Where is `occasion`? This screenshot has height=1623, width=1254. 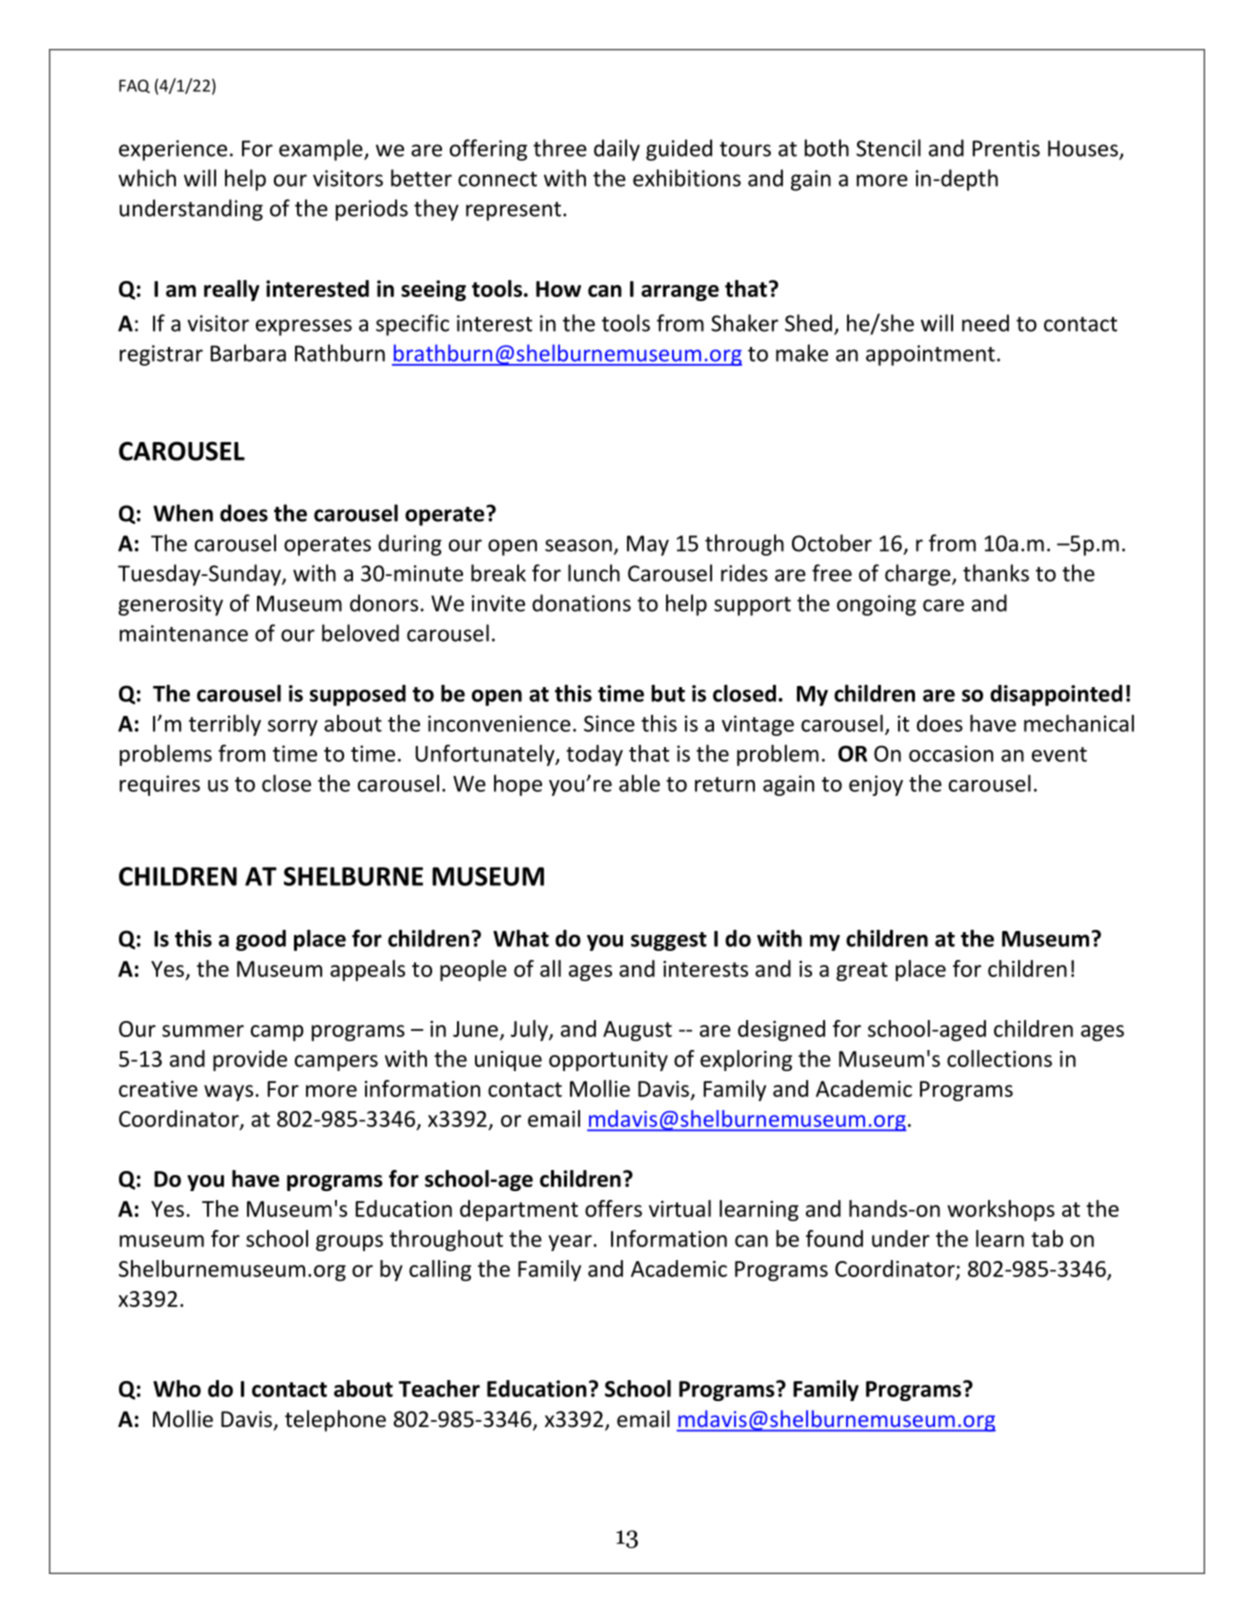
occasion is located at coordinates (951, 753).
